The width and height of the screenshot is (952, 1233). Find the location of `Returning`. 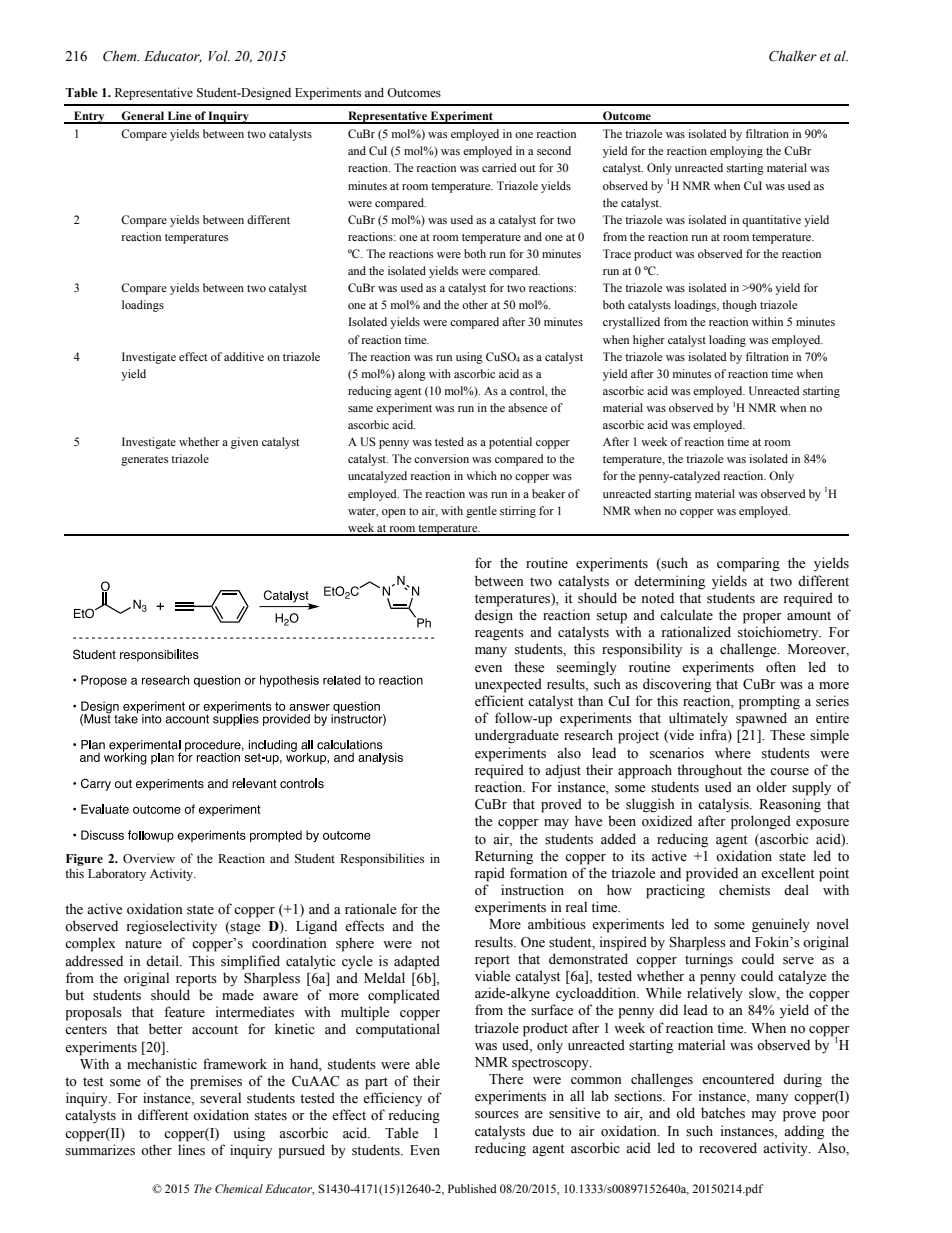

Returning is located at coordinates (504, 857).
